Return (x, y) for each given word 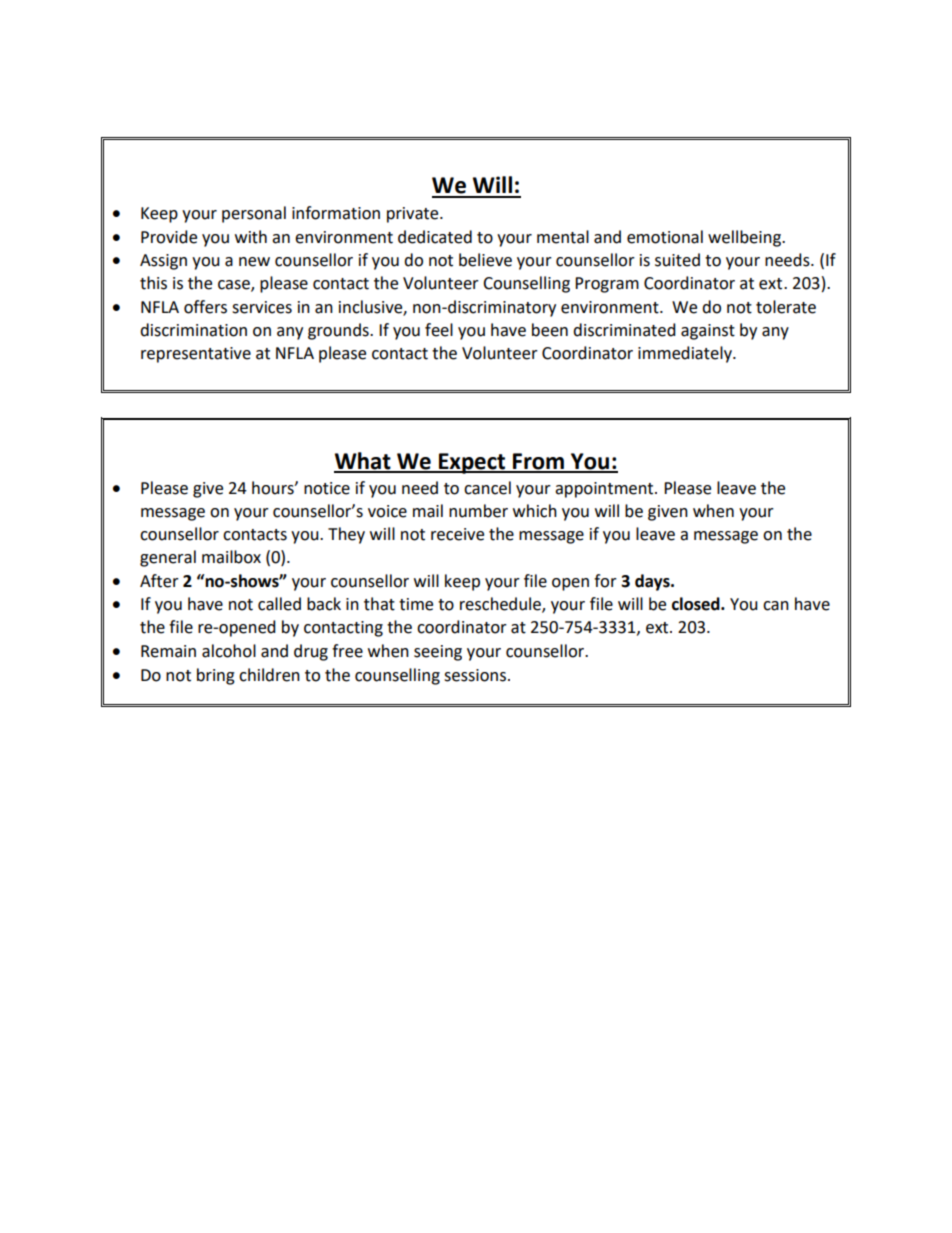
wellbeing (746, 238)
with (251, 237)
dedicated (435, 237)
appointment (605, 490)
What (363, 462)
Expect (472, 463)
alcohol (229, 651)
